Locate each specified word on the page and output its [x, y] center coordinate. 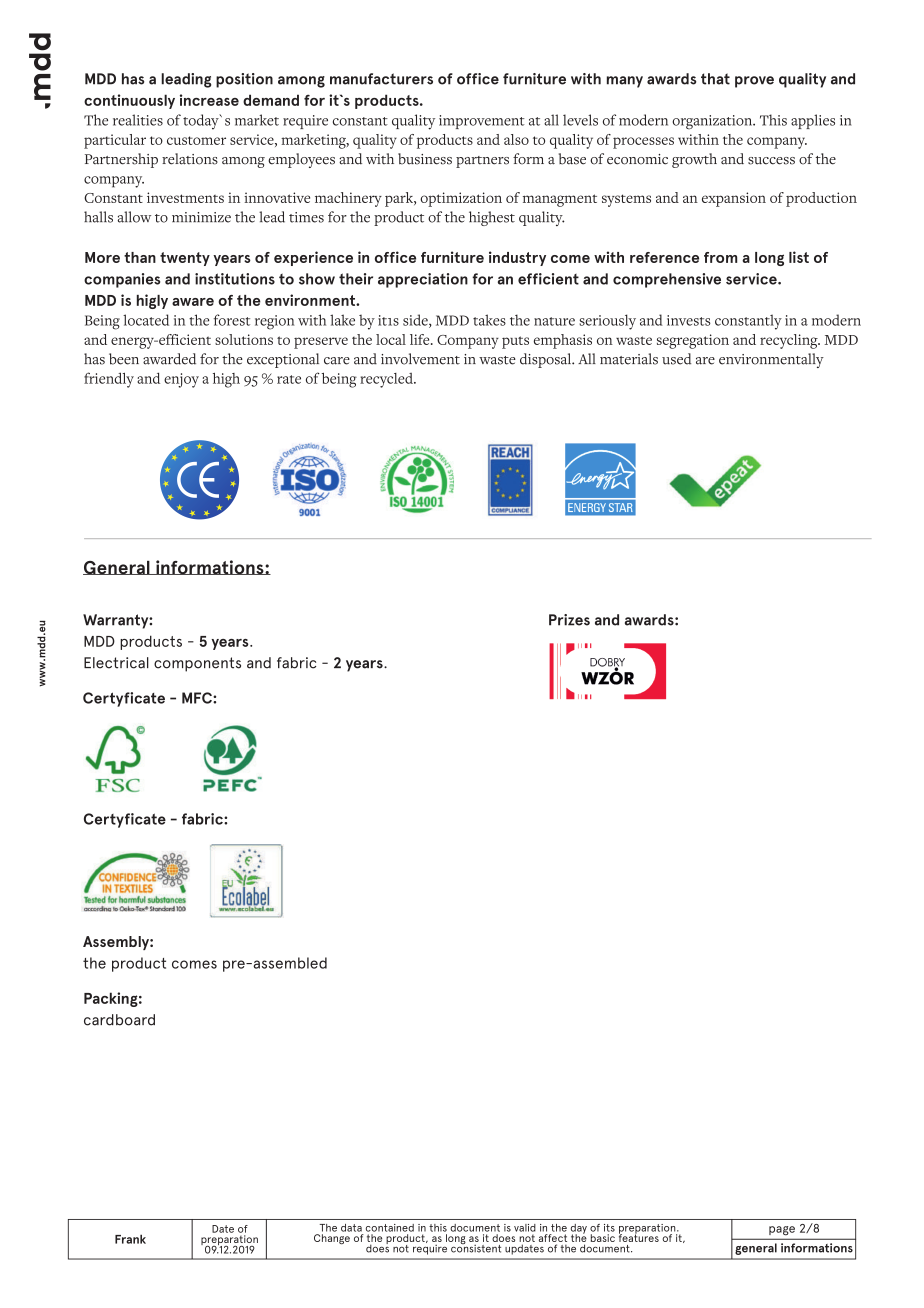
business [425, 159]
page [782, 1230]
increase [209, 100]
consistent [476, 1247]
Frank [130, 1239]
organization [713, 122]
